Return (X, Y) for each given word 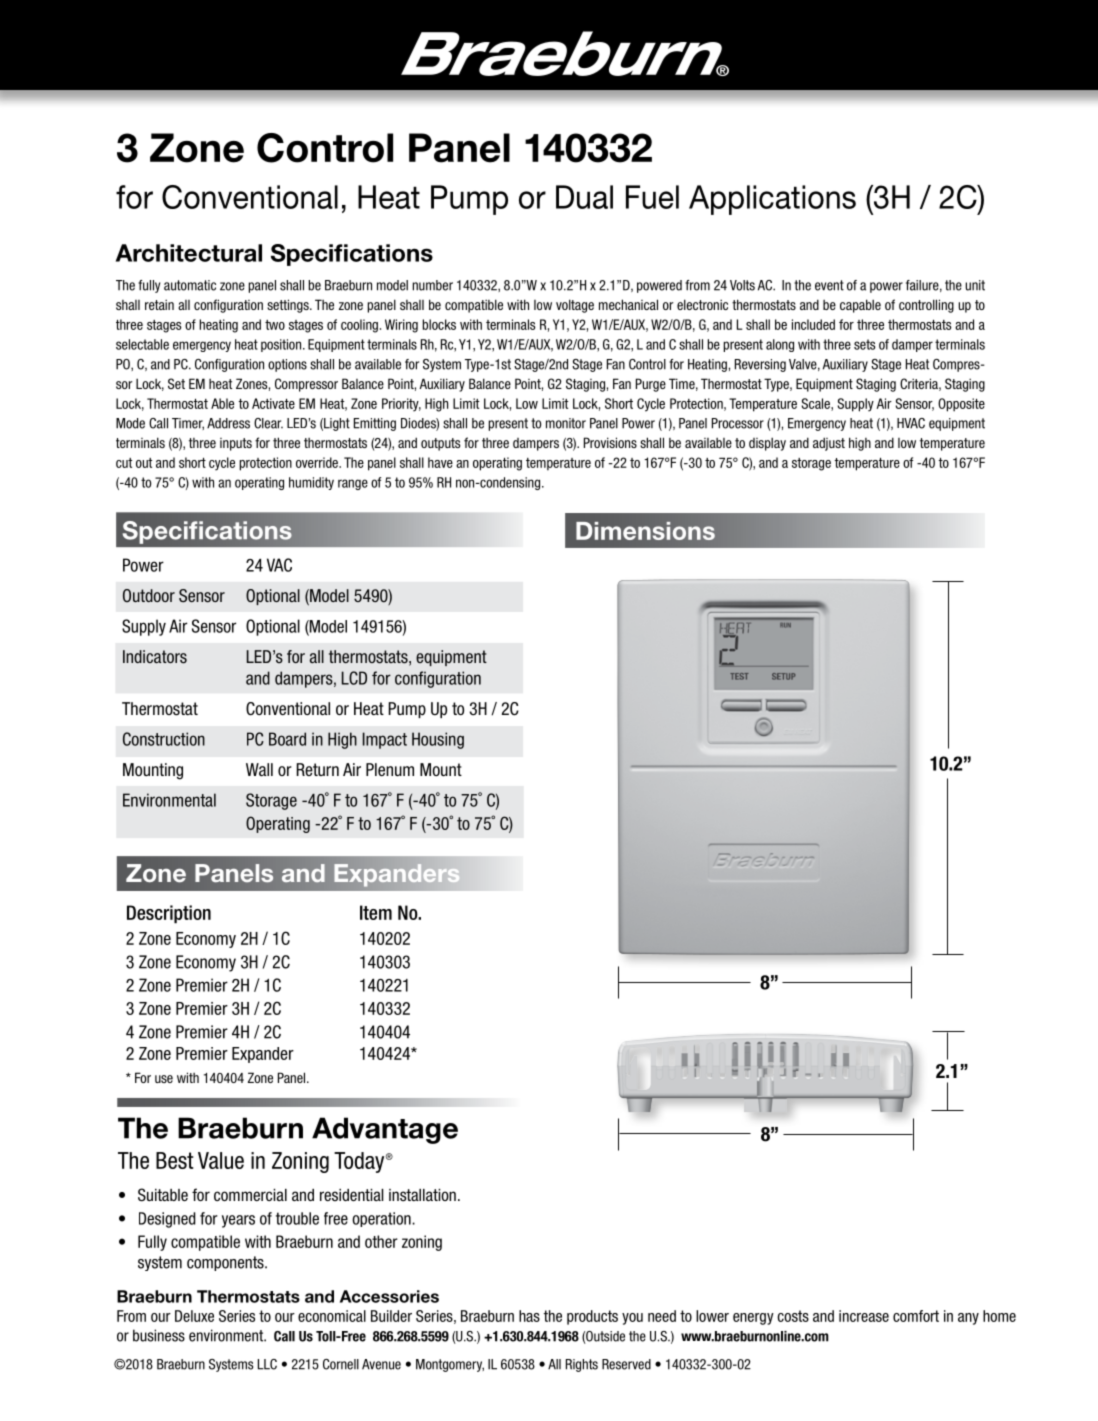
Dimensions (645, 531)
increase (864, 1316)
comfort (916, 1316)
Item (376, 912)
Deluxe (194, 1316)
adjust (829, 444)
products (592, 1317)
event (829, 285)
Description (169, 914)
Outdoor (149, 595)
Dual (584, 197)
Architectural (189, 253)
